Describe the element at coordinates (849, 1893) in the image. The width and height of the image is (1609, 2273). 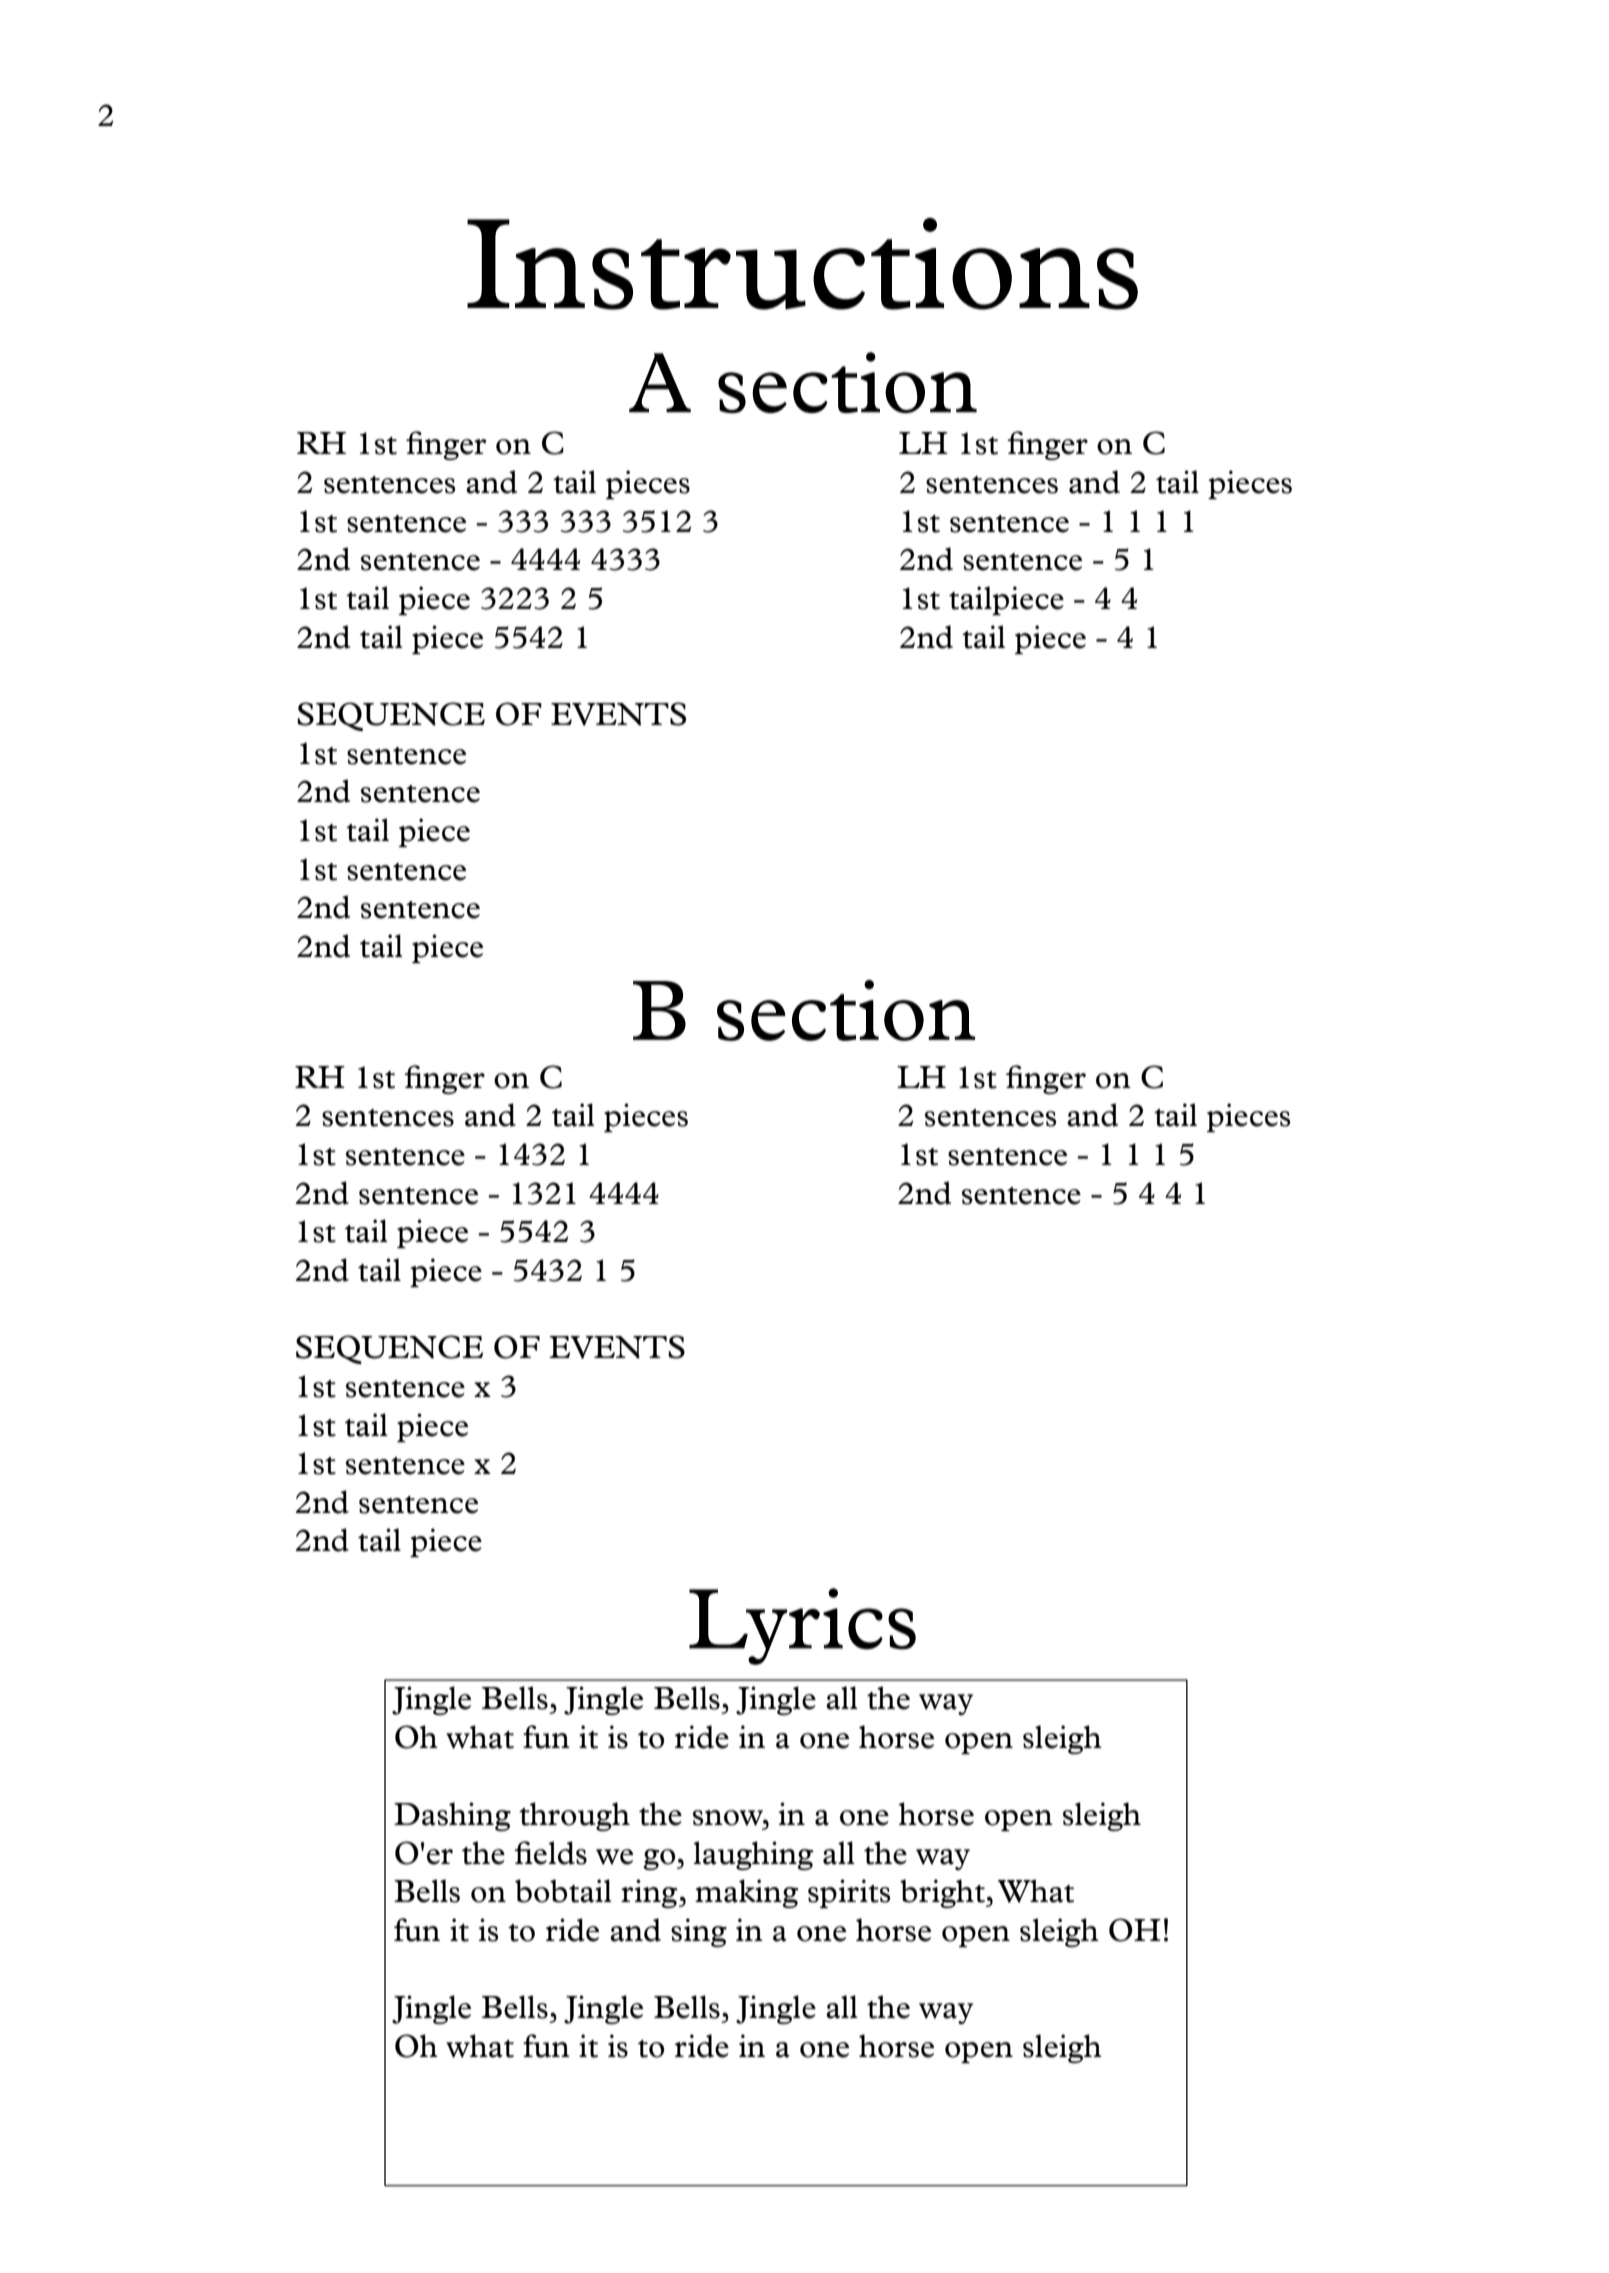
I see `spirits` at that location.
